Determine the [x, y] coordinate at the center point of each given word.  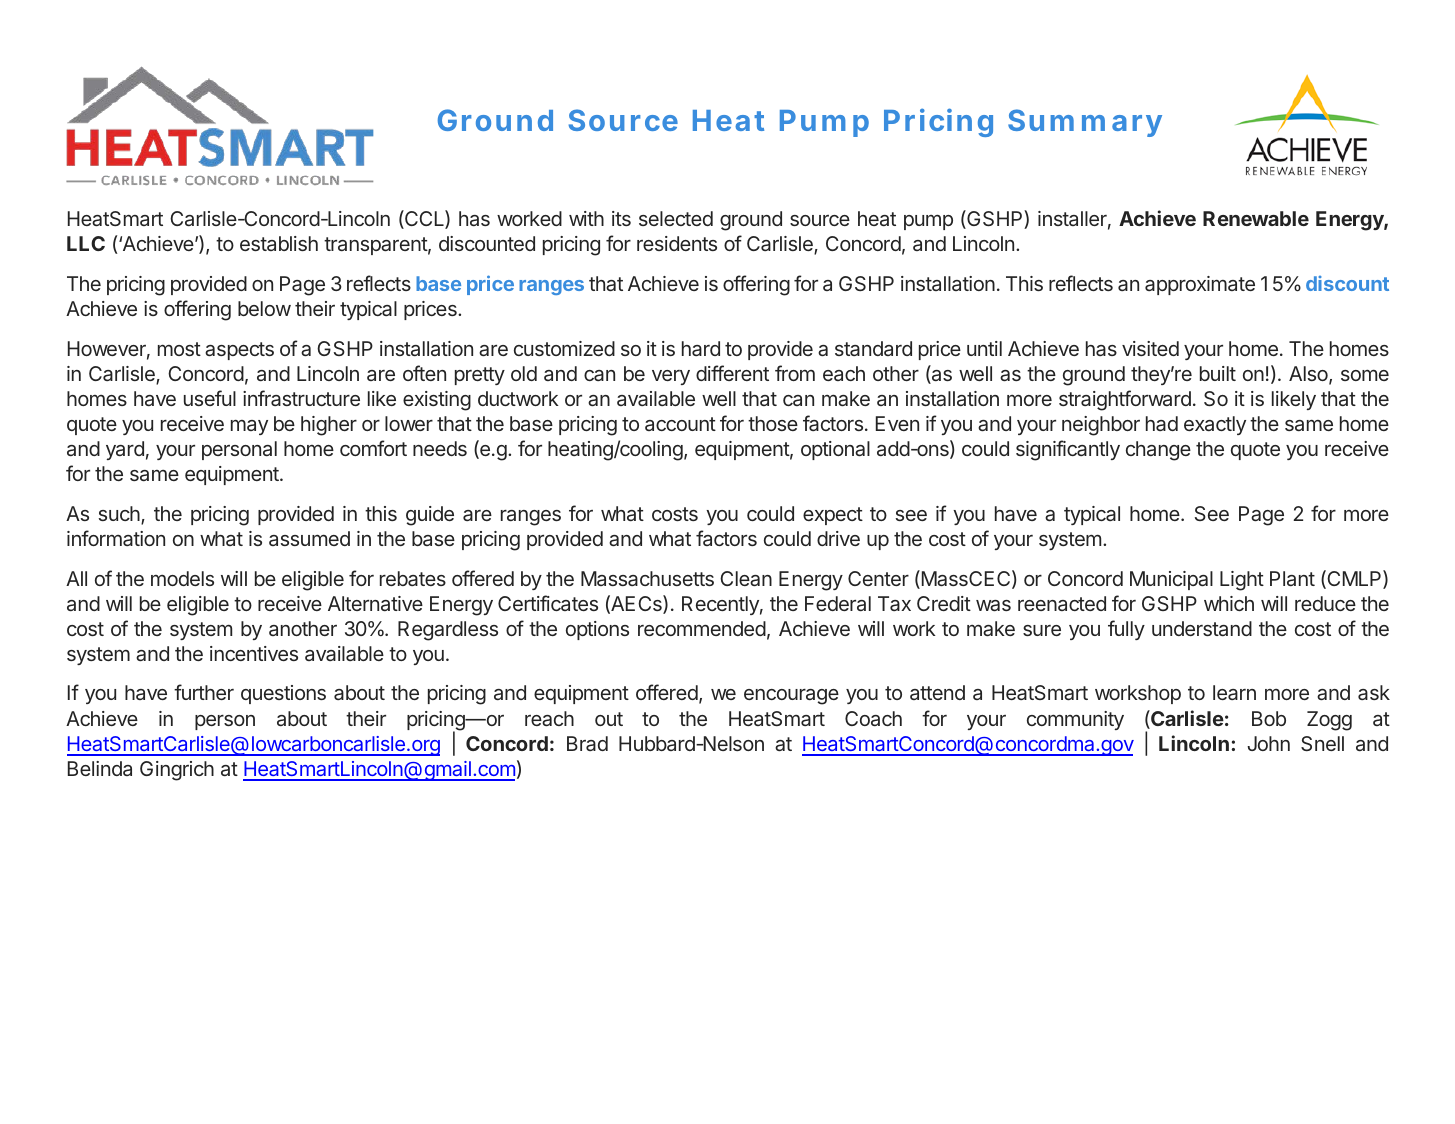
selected [676, 218]
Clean [746, 578]
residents [677, 243]
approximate [1200, 285]
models [182, 578]
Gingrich [177, 771]
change [1158, 451]
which [1229, 603]
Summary [1085, 123]
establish [279, 243]
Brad [587, 743]
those [773, 423]
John [1268, 743]
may [249, 427]
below [264, 308]
